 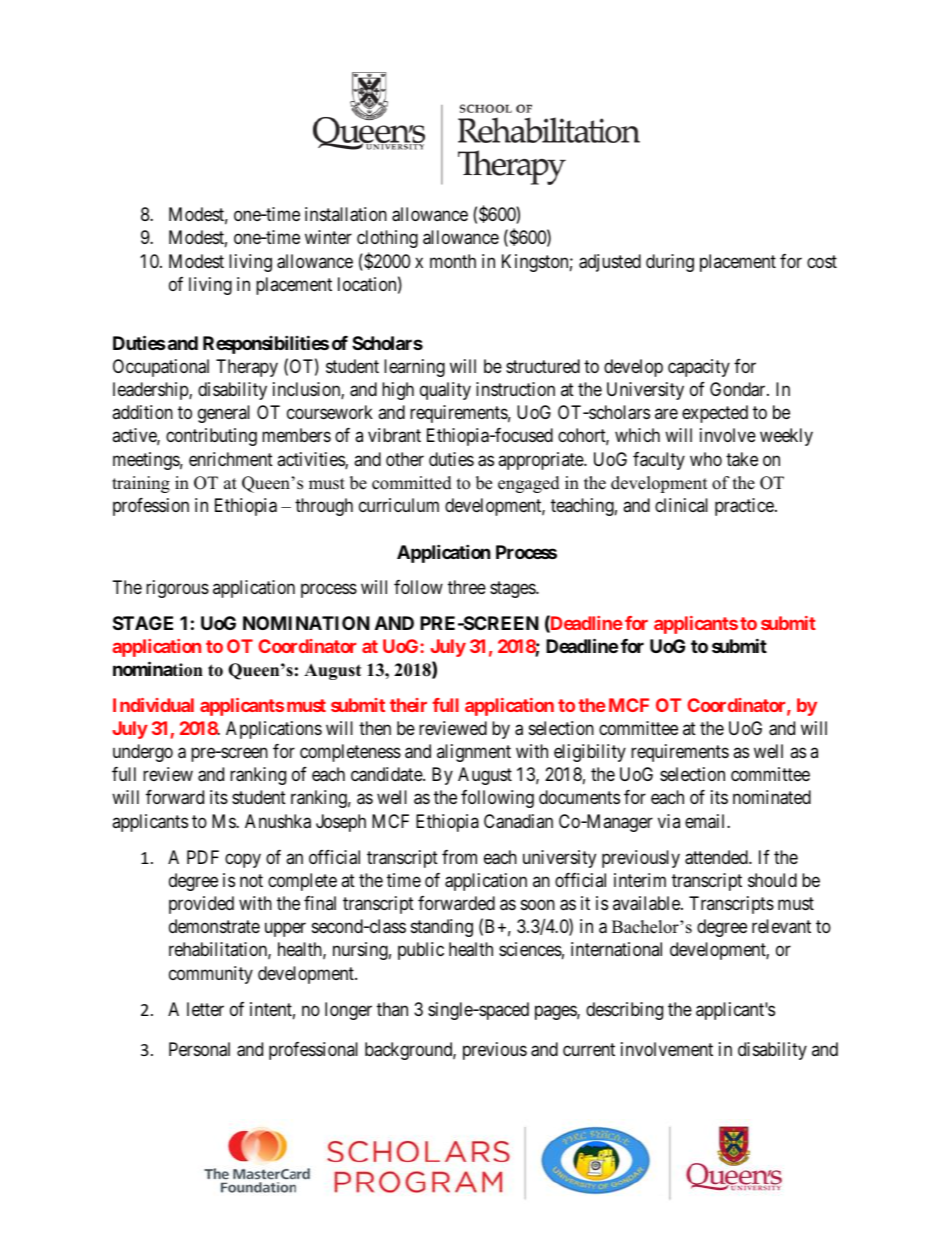 I want to click on describing, so click(x=624, y=1011).
